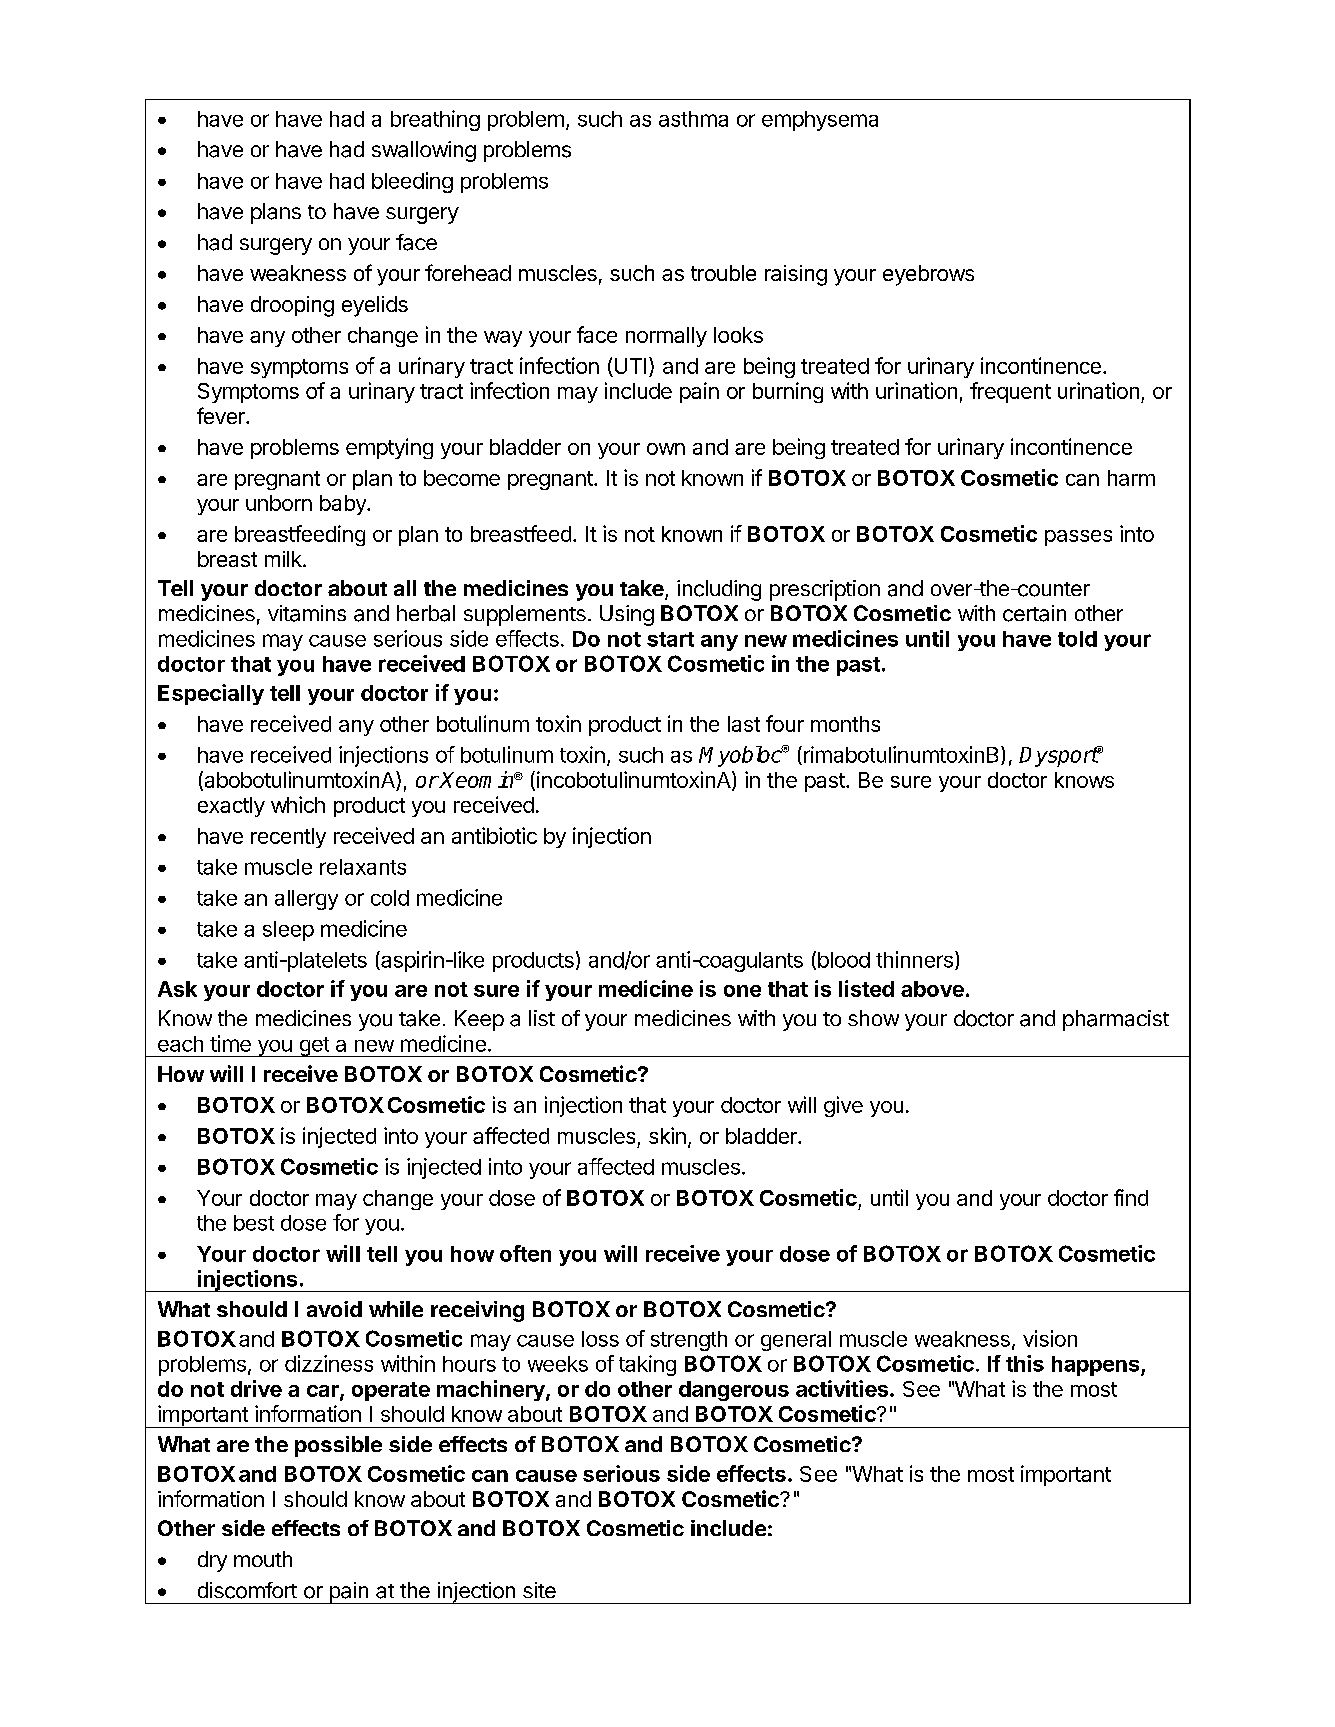  What do you see at coordinates (263, 1559) in the screenshot?
I see `mouth` at bounding box center [263, 1559].
